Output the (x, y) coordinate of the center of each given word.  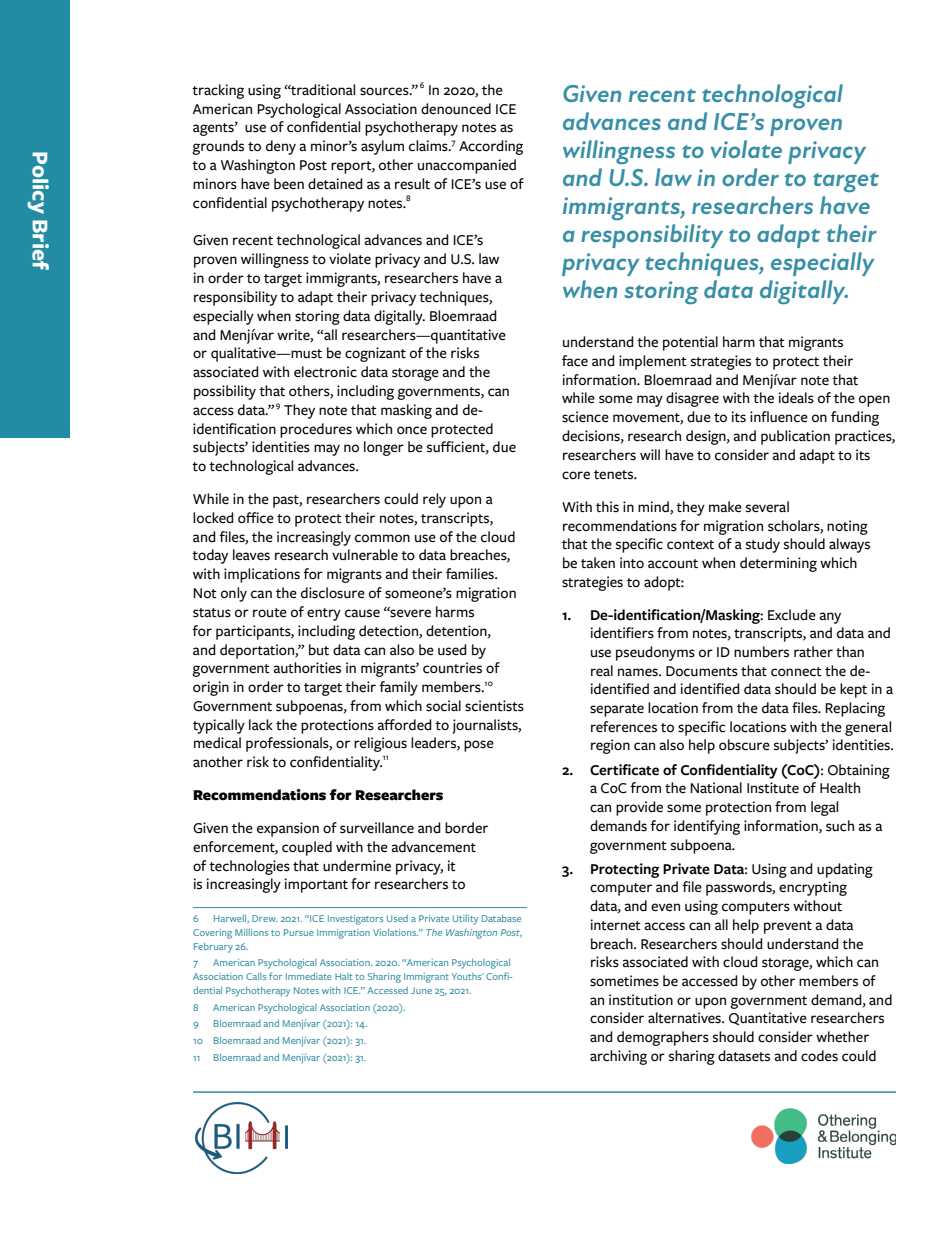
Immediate (309, 976)
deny (281, 147)
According (491, 147)
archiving (618, 1057)
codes (819, 1056)
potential (690, 343)
